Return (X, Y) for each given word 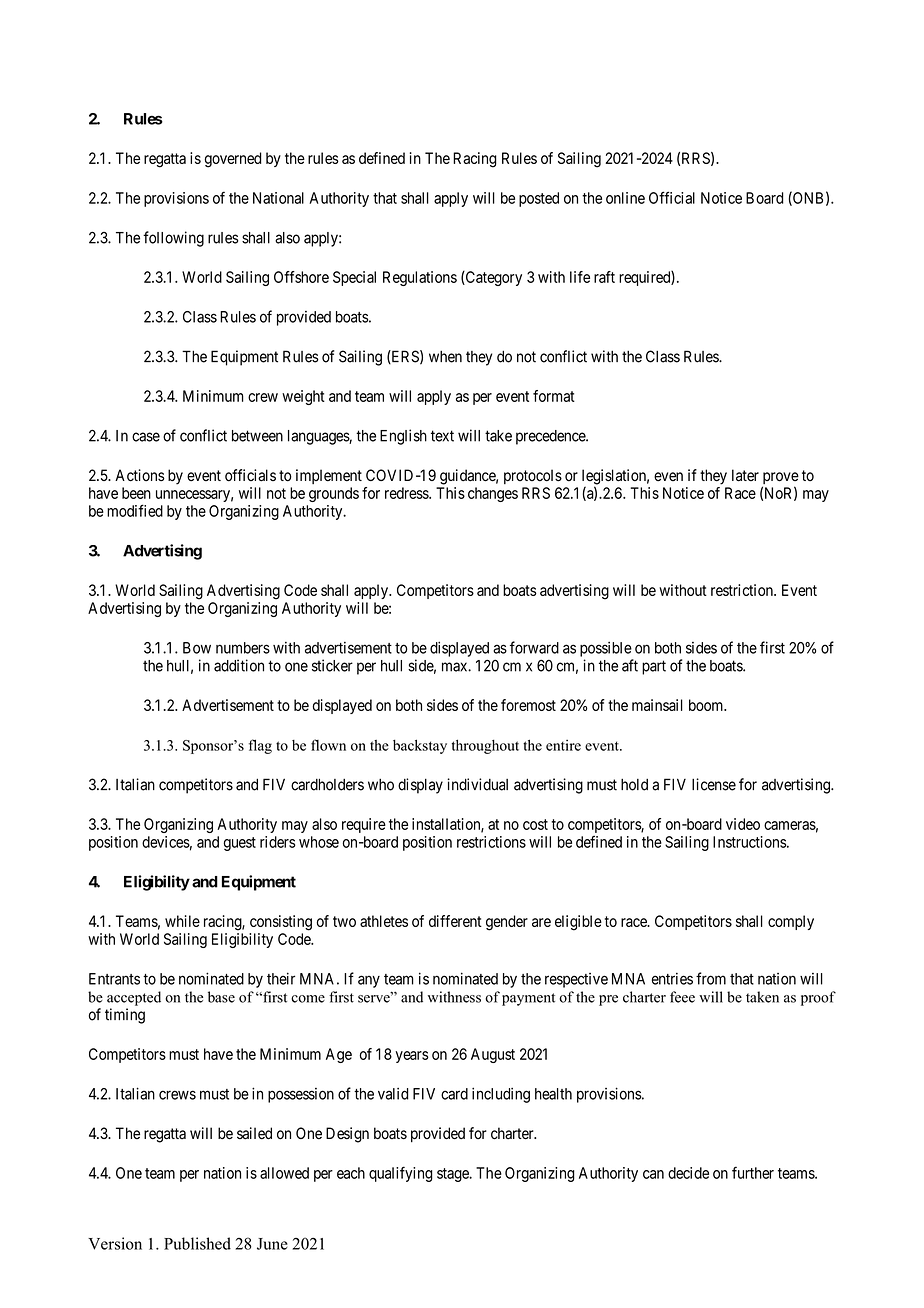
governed (233, 160)
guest (240, 844)
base (221, 997)
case (146, 437)
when (445, 357)
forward (534, 647)
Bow (197, 648)
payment (528, 999)
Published (197, 1243)
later (745, 475)
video (743, 824)
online (625, 198)
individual (477, 784)
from (711, 978)
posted (539, 199)
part (654, 667)
